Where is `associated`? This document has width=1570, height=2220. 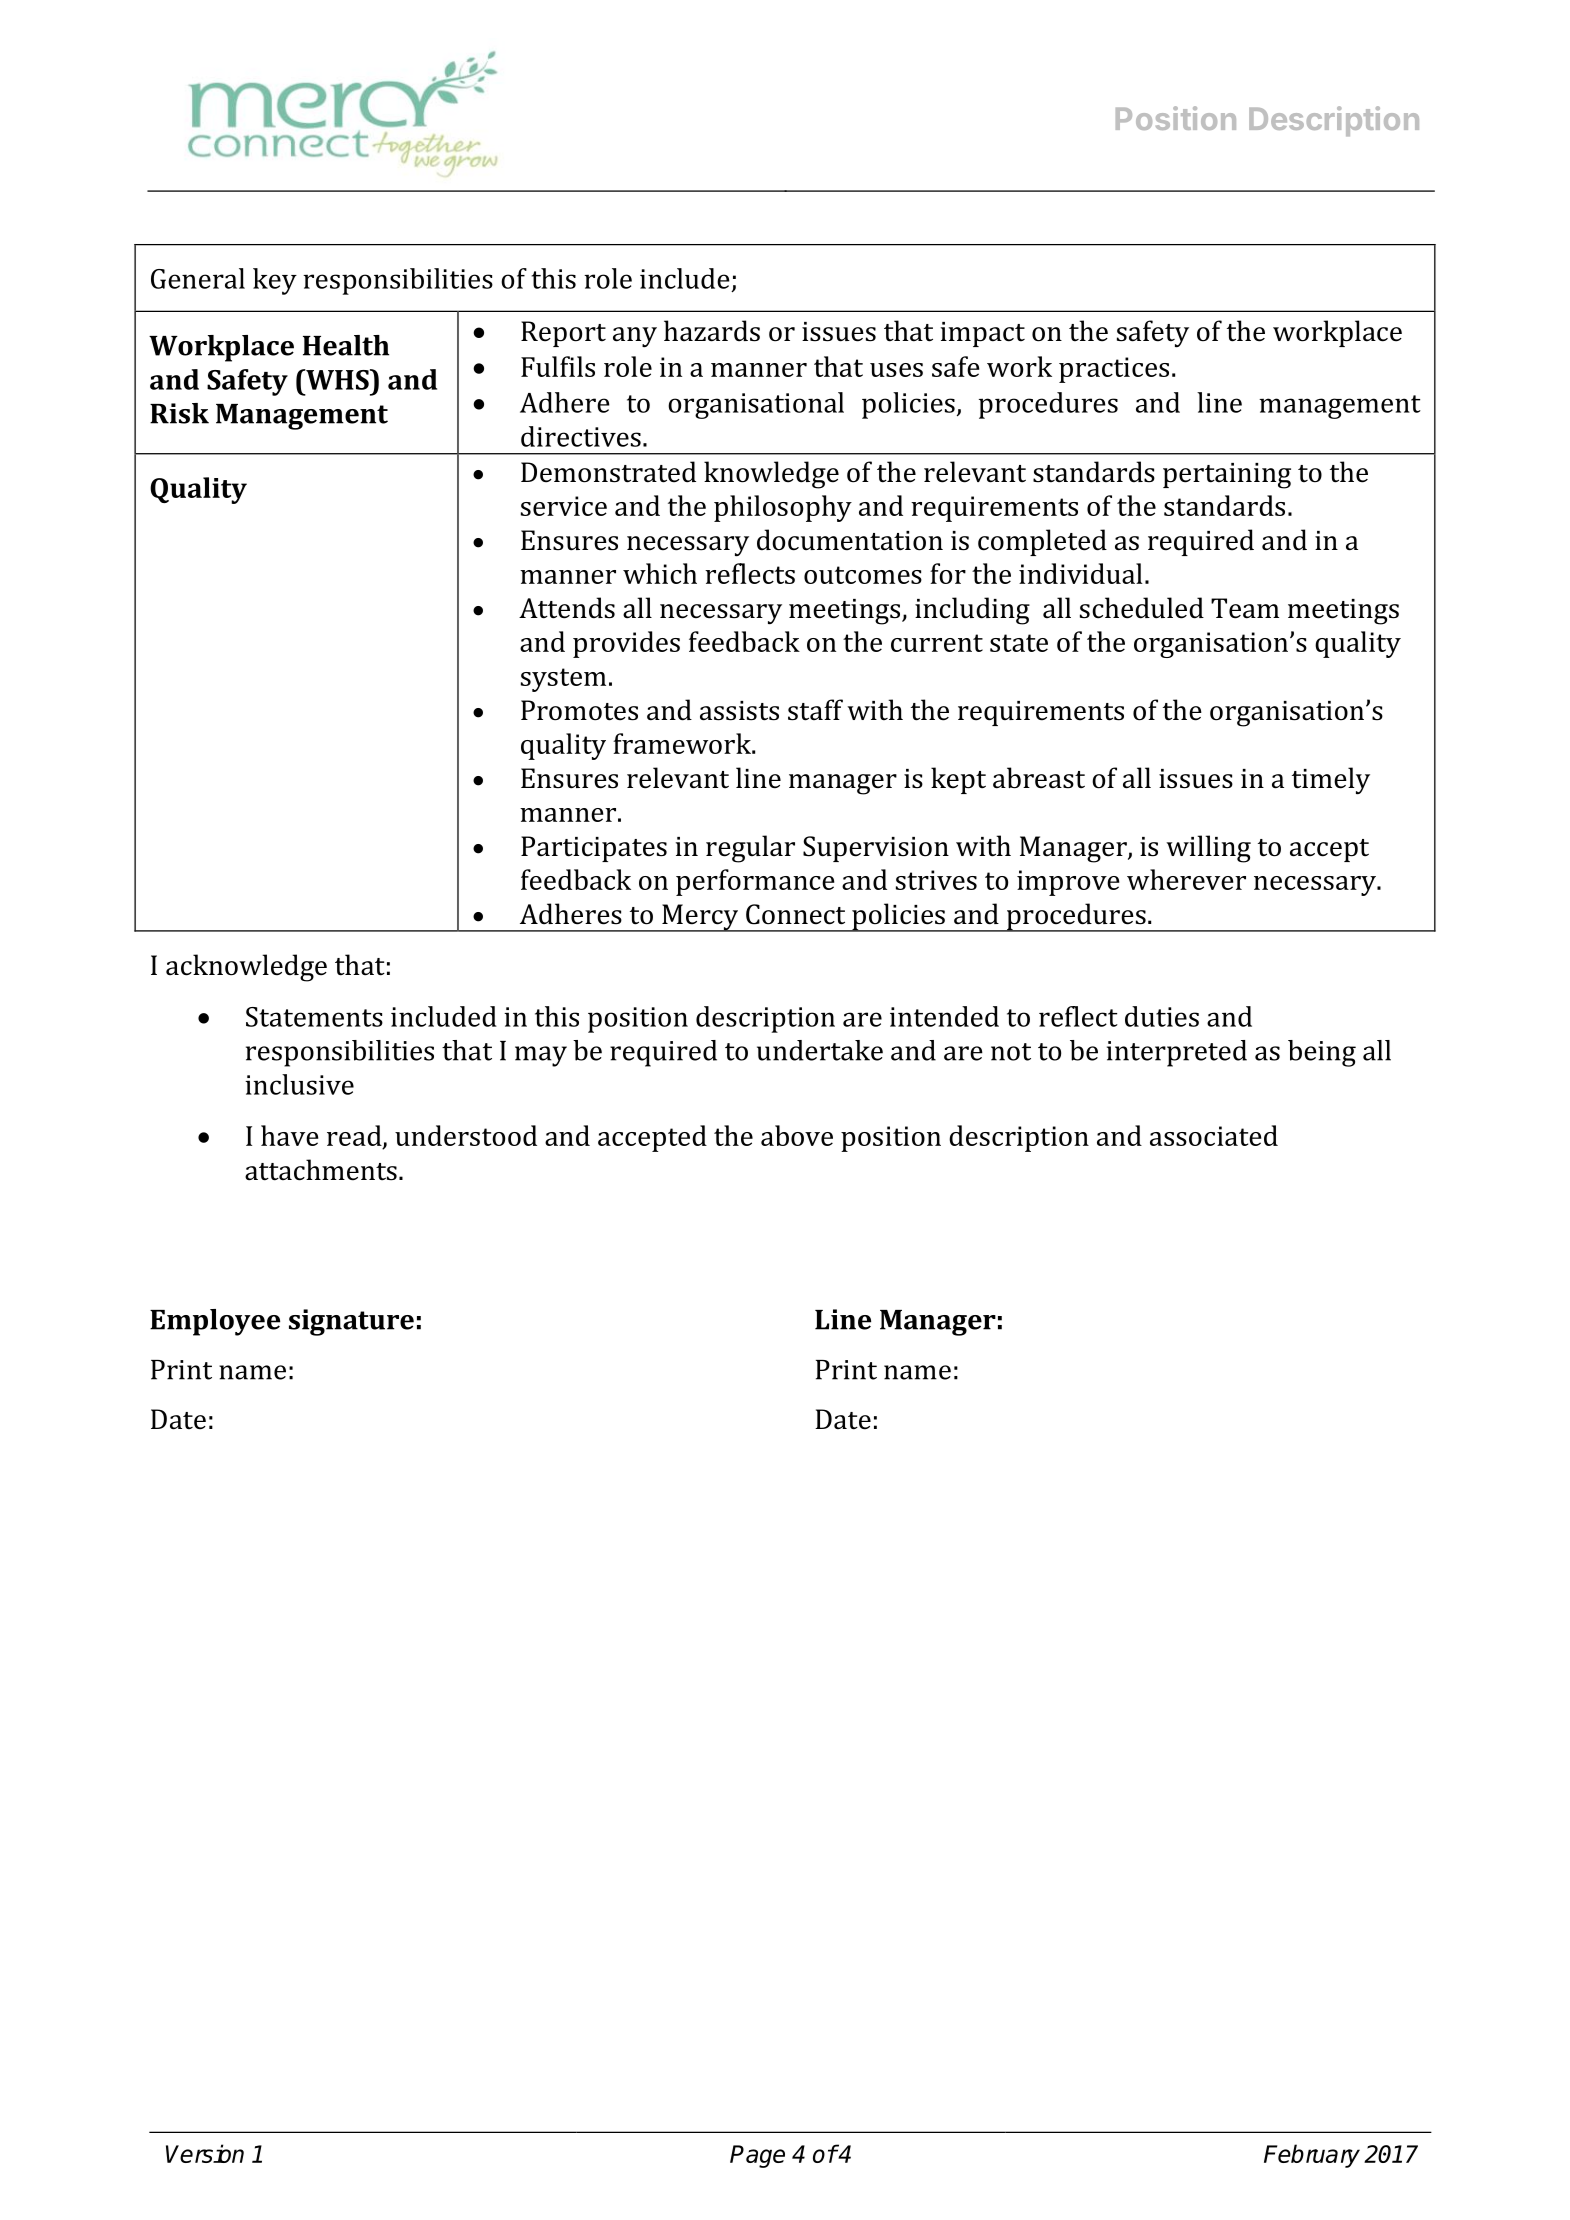 associated is located at coordinates (1214, 1135).
